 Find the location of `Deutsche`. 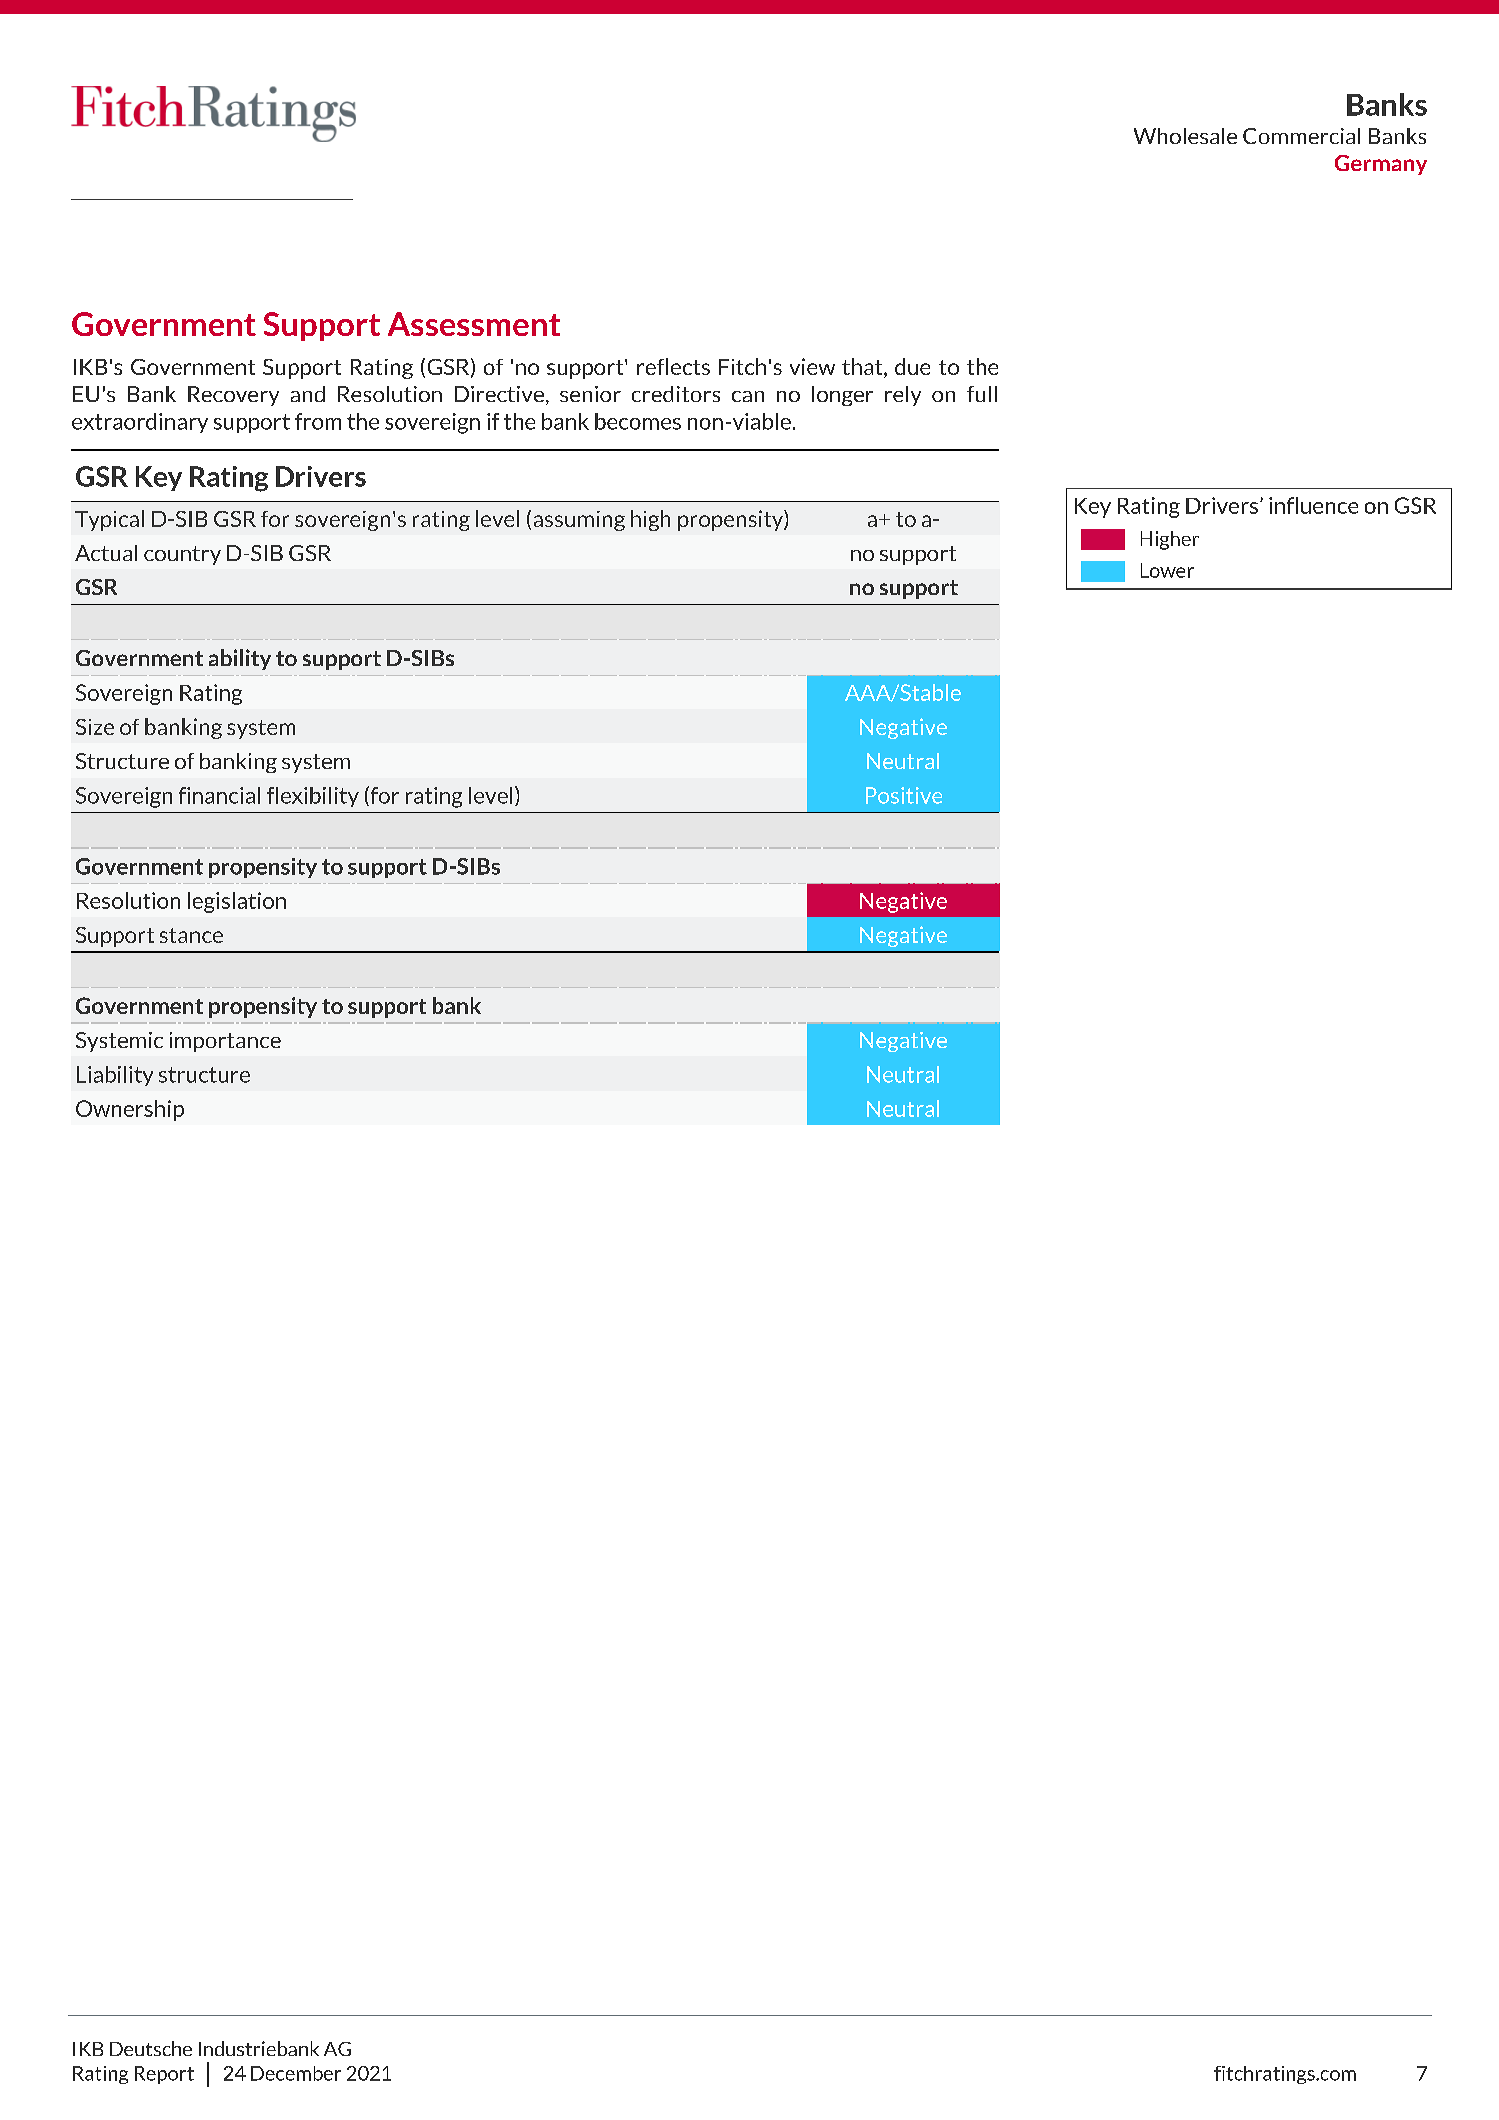

Deutsche is located at coordinates (151, 2048).
